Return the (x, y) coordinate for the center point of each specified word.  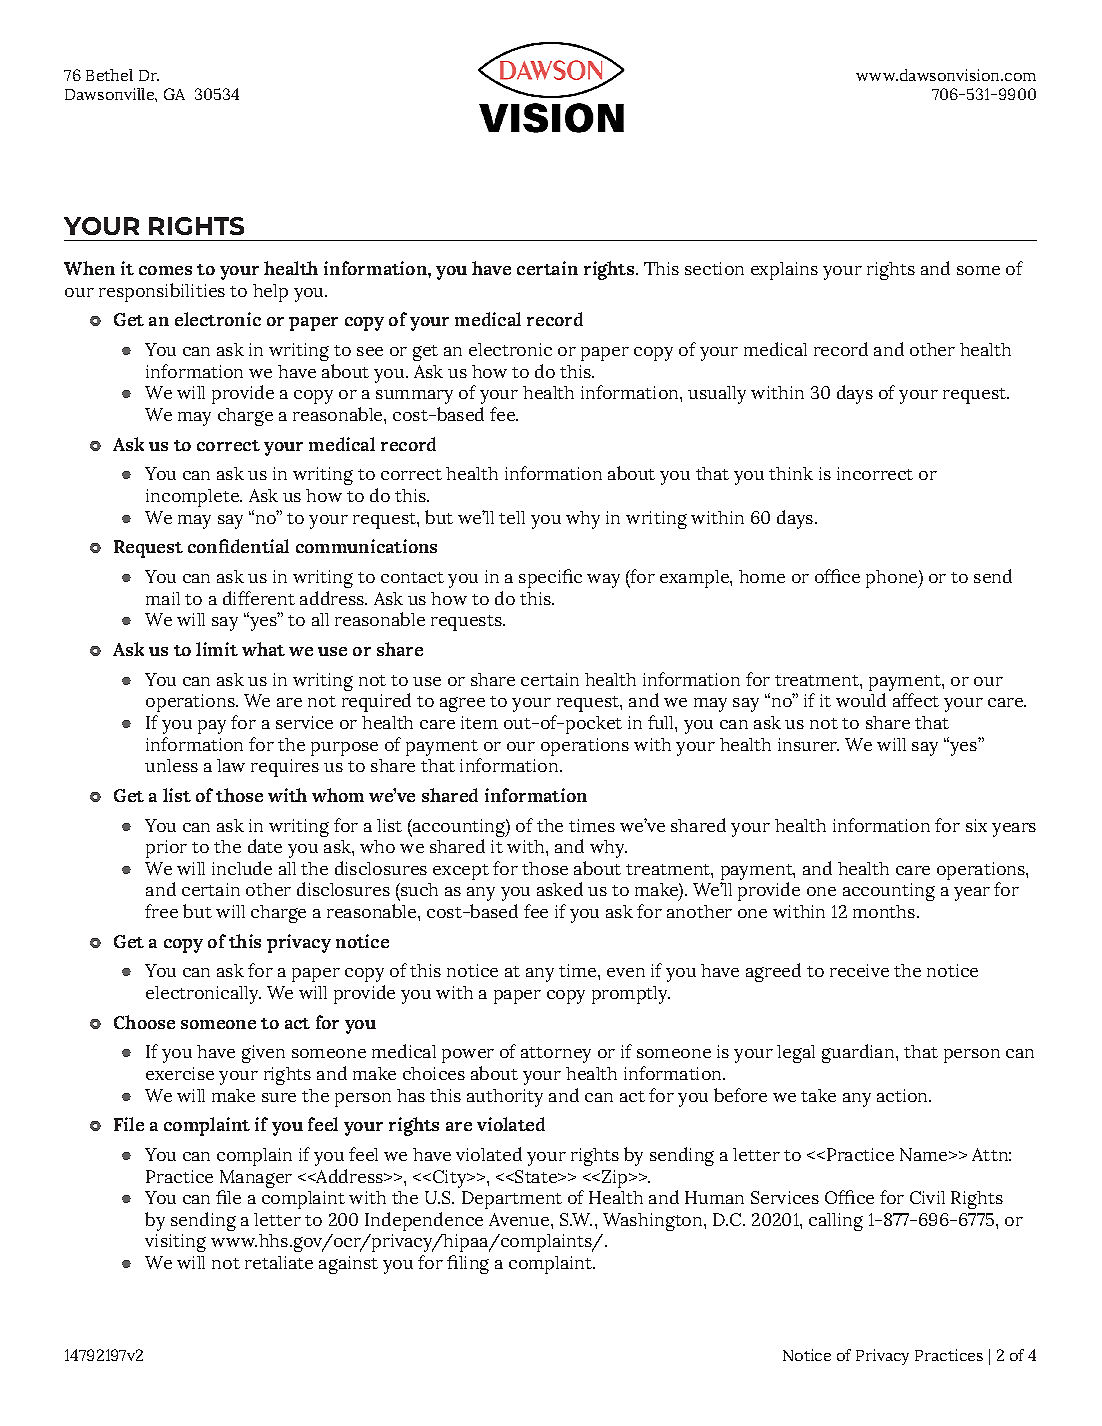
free (161, 911)
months (885, 911)
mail (163, 598)
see (370, 351)
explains (784, 271)
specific (550, 578)
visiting (175, 1243)
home (762, 576)
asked (560, 889)
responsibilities (162, 292)
